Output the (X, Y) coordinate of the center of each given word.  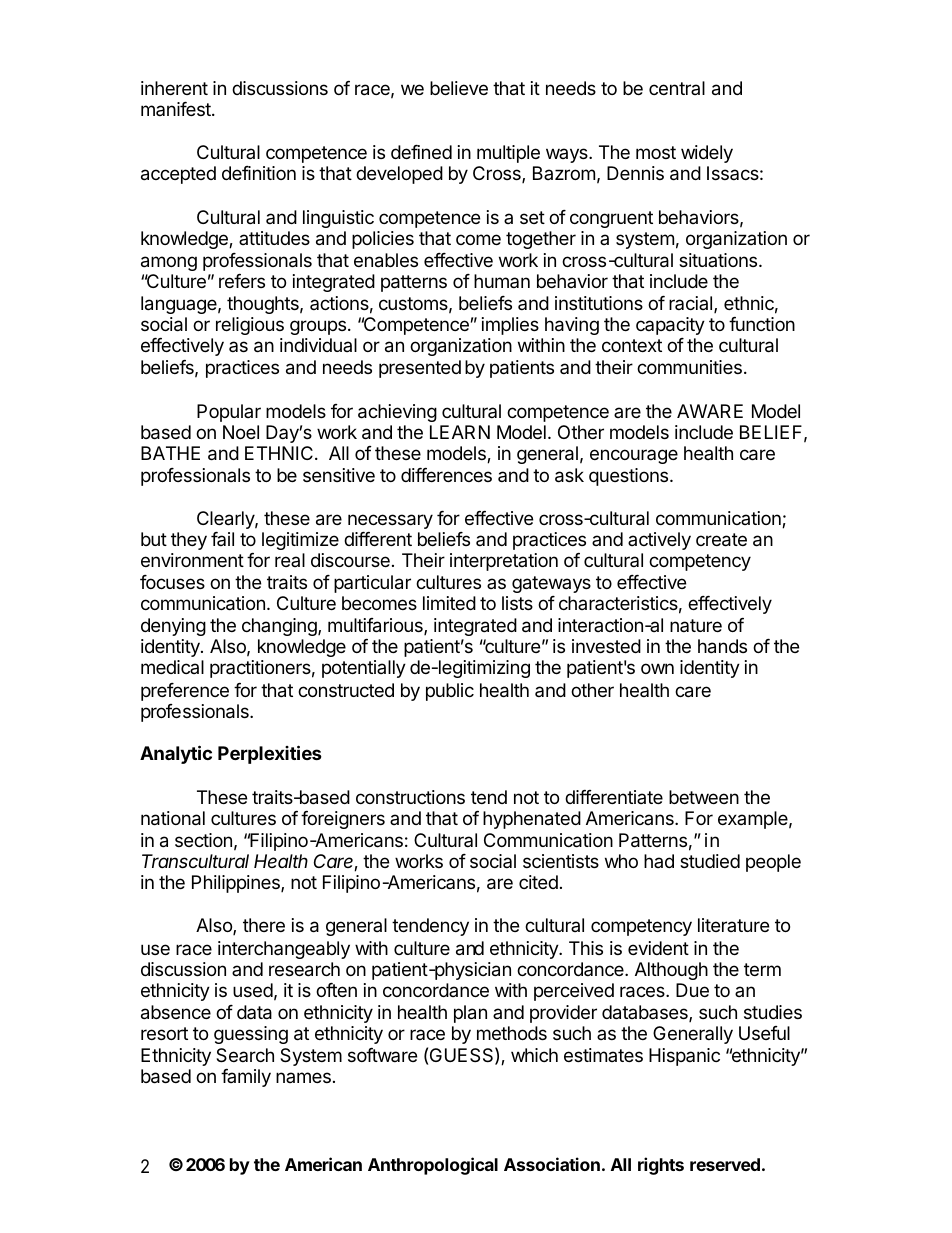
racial (692, 304)
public (450, 692)
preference (185, 692)
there (264, 925)
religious (250, 326)
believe (459, 88)
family (246, 1078)
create (721, 540)
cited (538, 882)
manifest (177, 109)
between (704, 797)
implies (510, 326)
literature (733, 925)
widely (707, 154)
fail (222, 539)
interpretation (504, 562)
